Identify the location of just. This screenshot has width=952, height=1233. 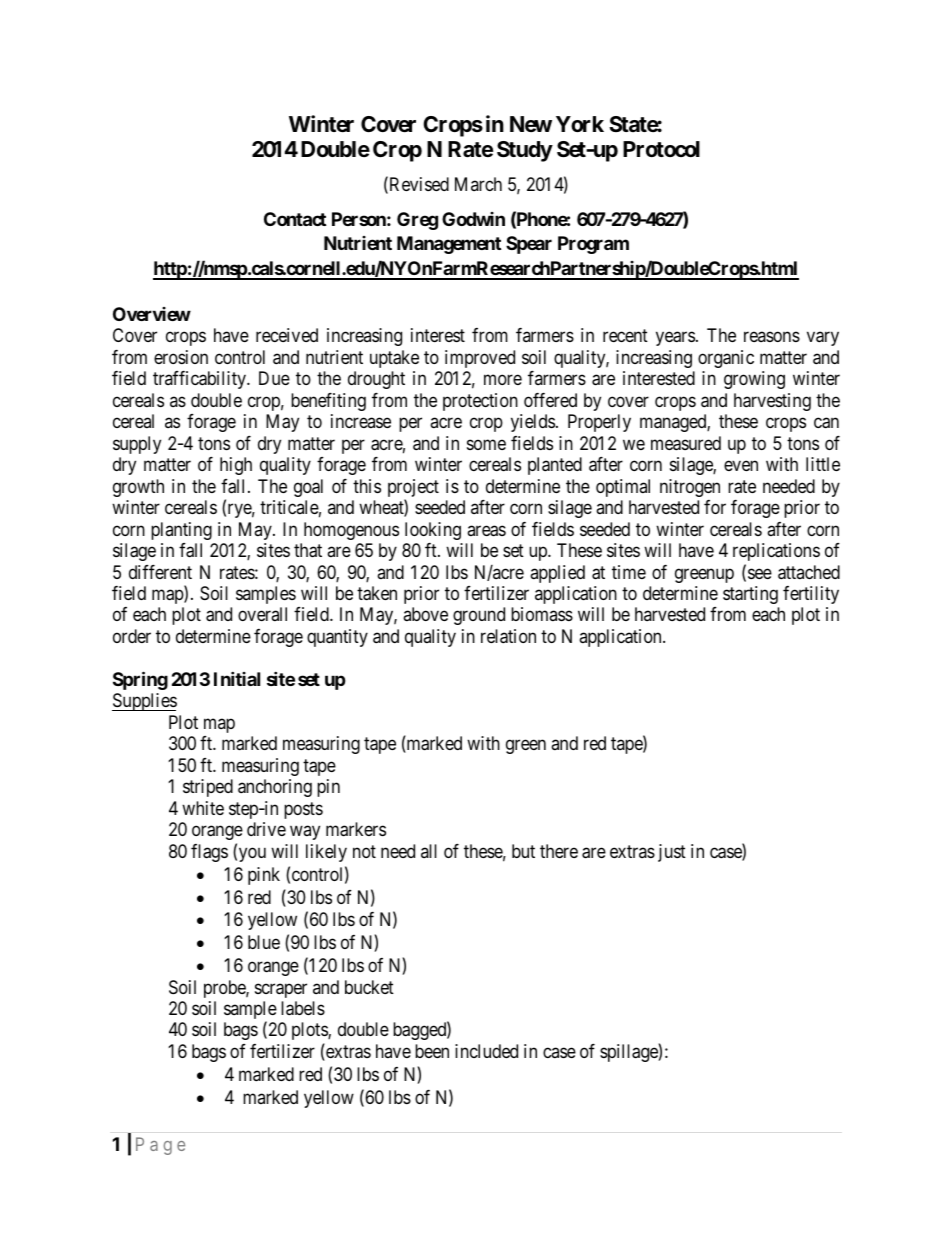
(672, 853).
